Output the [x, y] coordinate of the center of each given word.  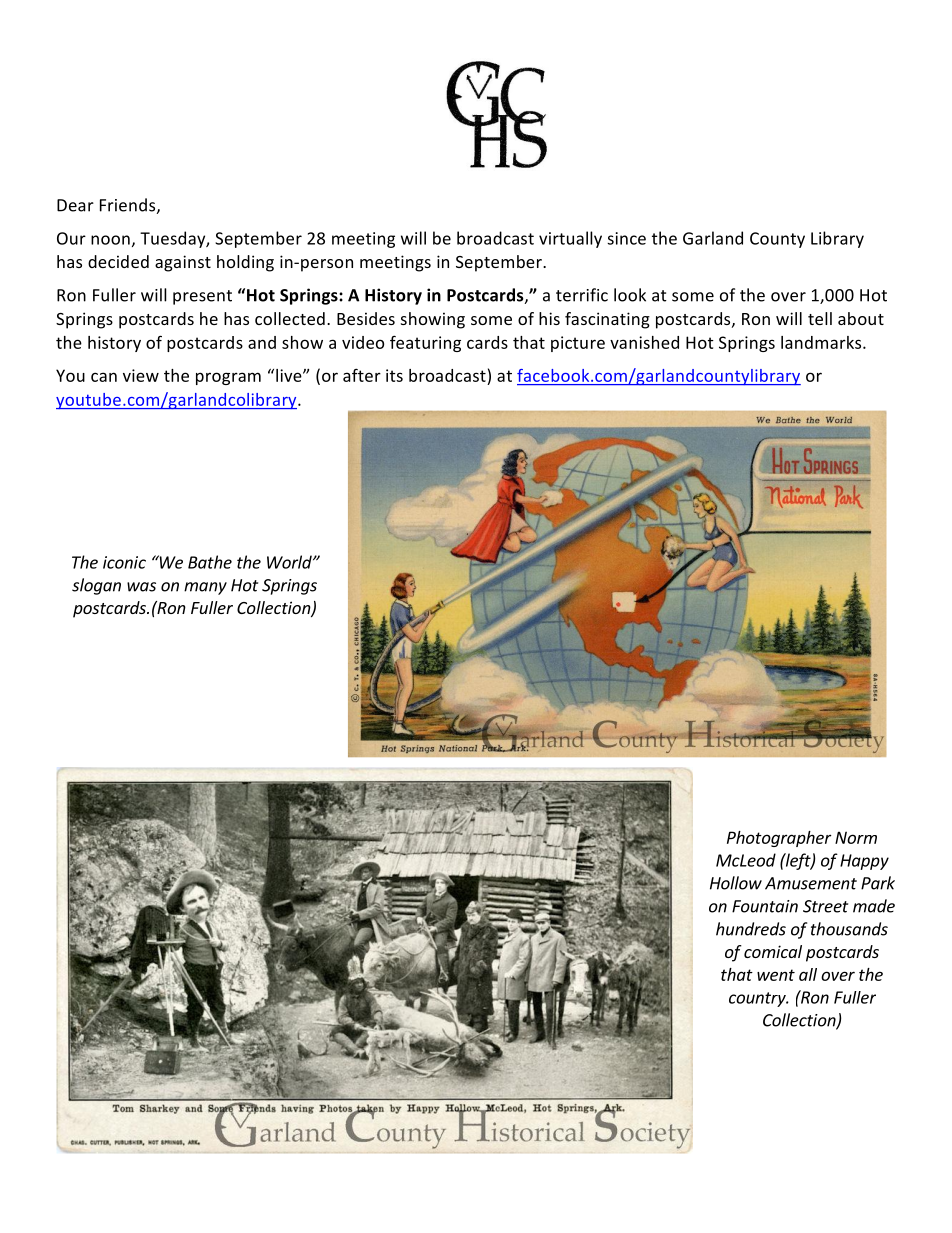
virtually [570, 239]
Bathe [210, 562]
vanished [644, 342]
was [141, 587]
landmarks [822, 342]
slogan [96, 586]
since [626, 238]
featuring [425, 343]
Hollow [736, 883]
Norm [856, 837]
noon [110, 240]
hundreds [751, 929]
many [205, 588]
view [141, 375]
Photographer [779, 839]
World [290, 562]
